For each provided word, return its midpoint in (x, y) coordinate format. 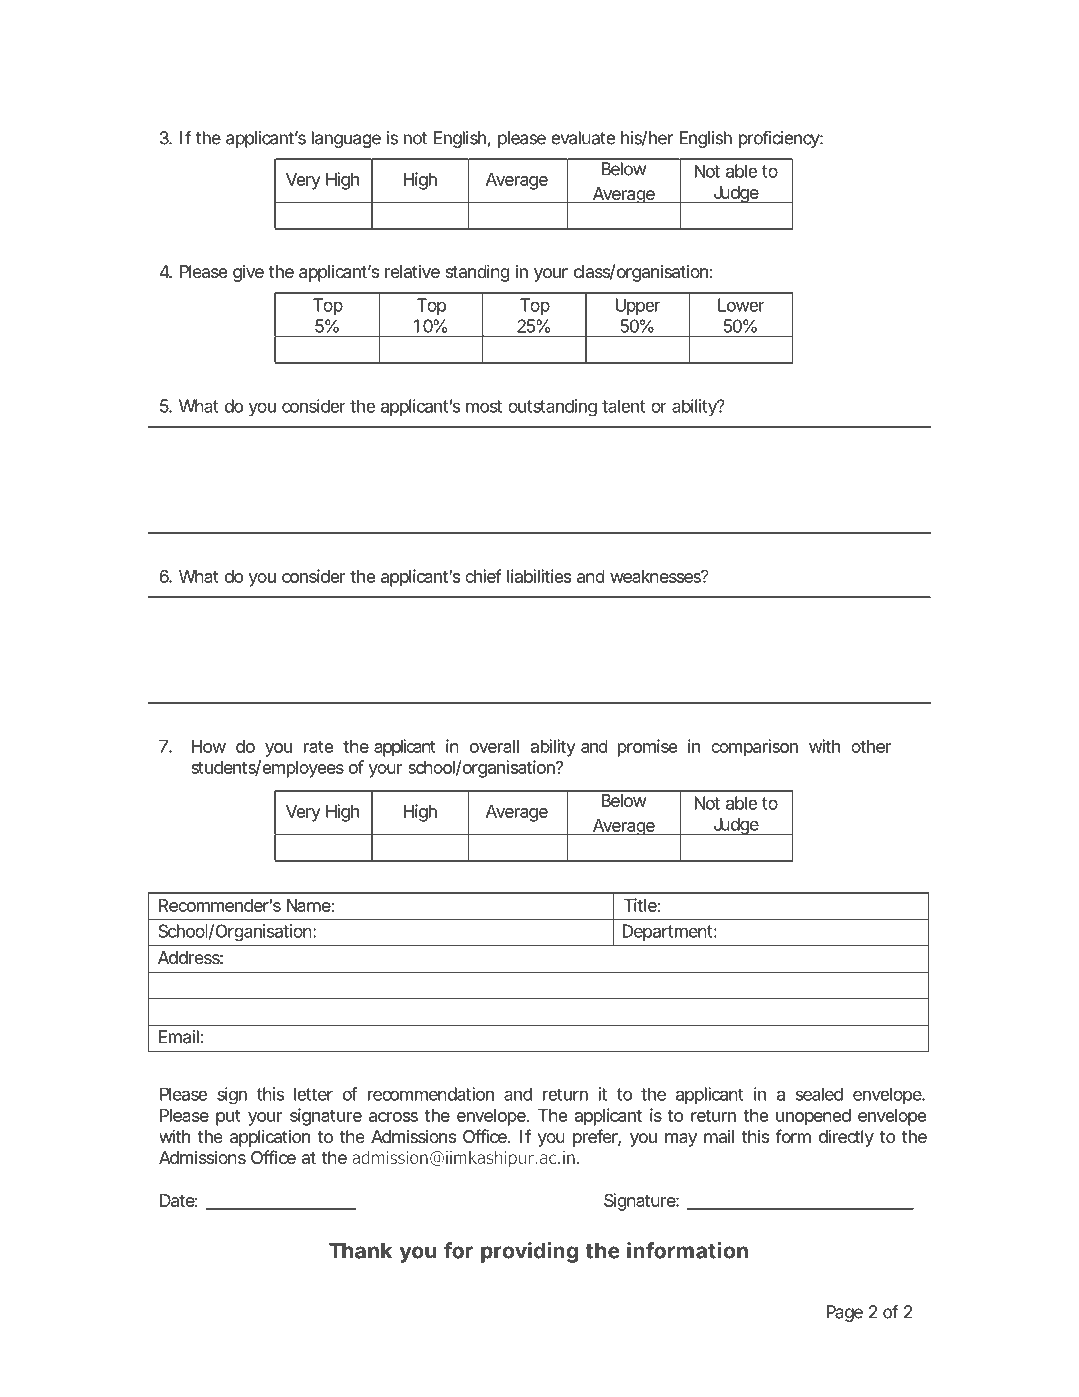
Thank (360, 1251)
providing (529, 1252)
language (346, 139)
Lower (741, 305)
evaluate (583, 138)
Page (844, 1313)
